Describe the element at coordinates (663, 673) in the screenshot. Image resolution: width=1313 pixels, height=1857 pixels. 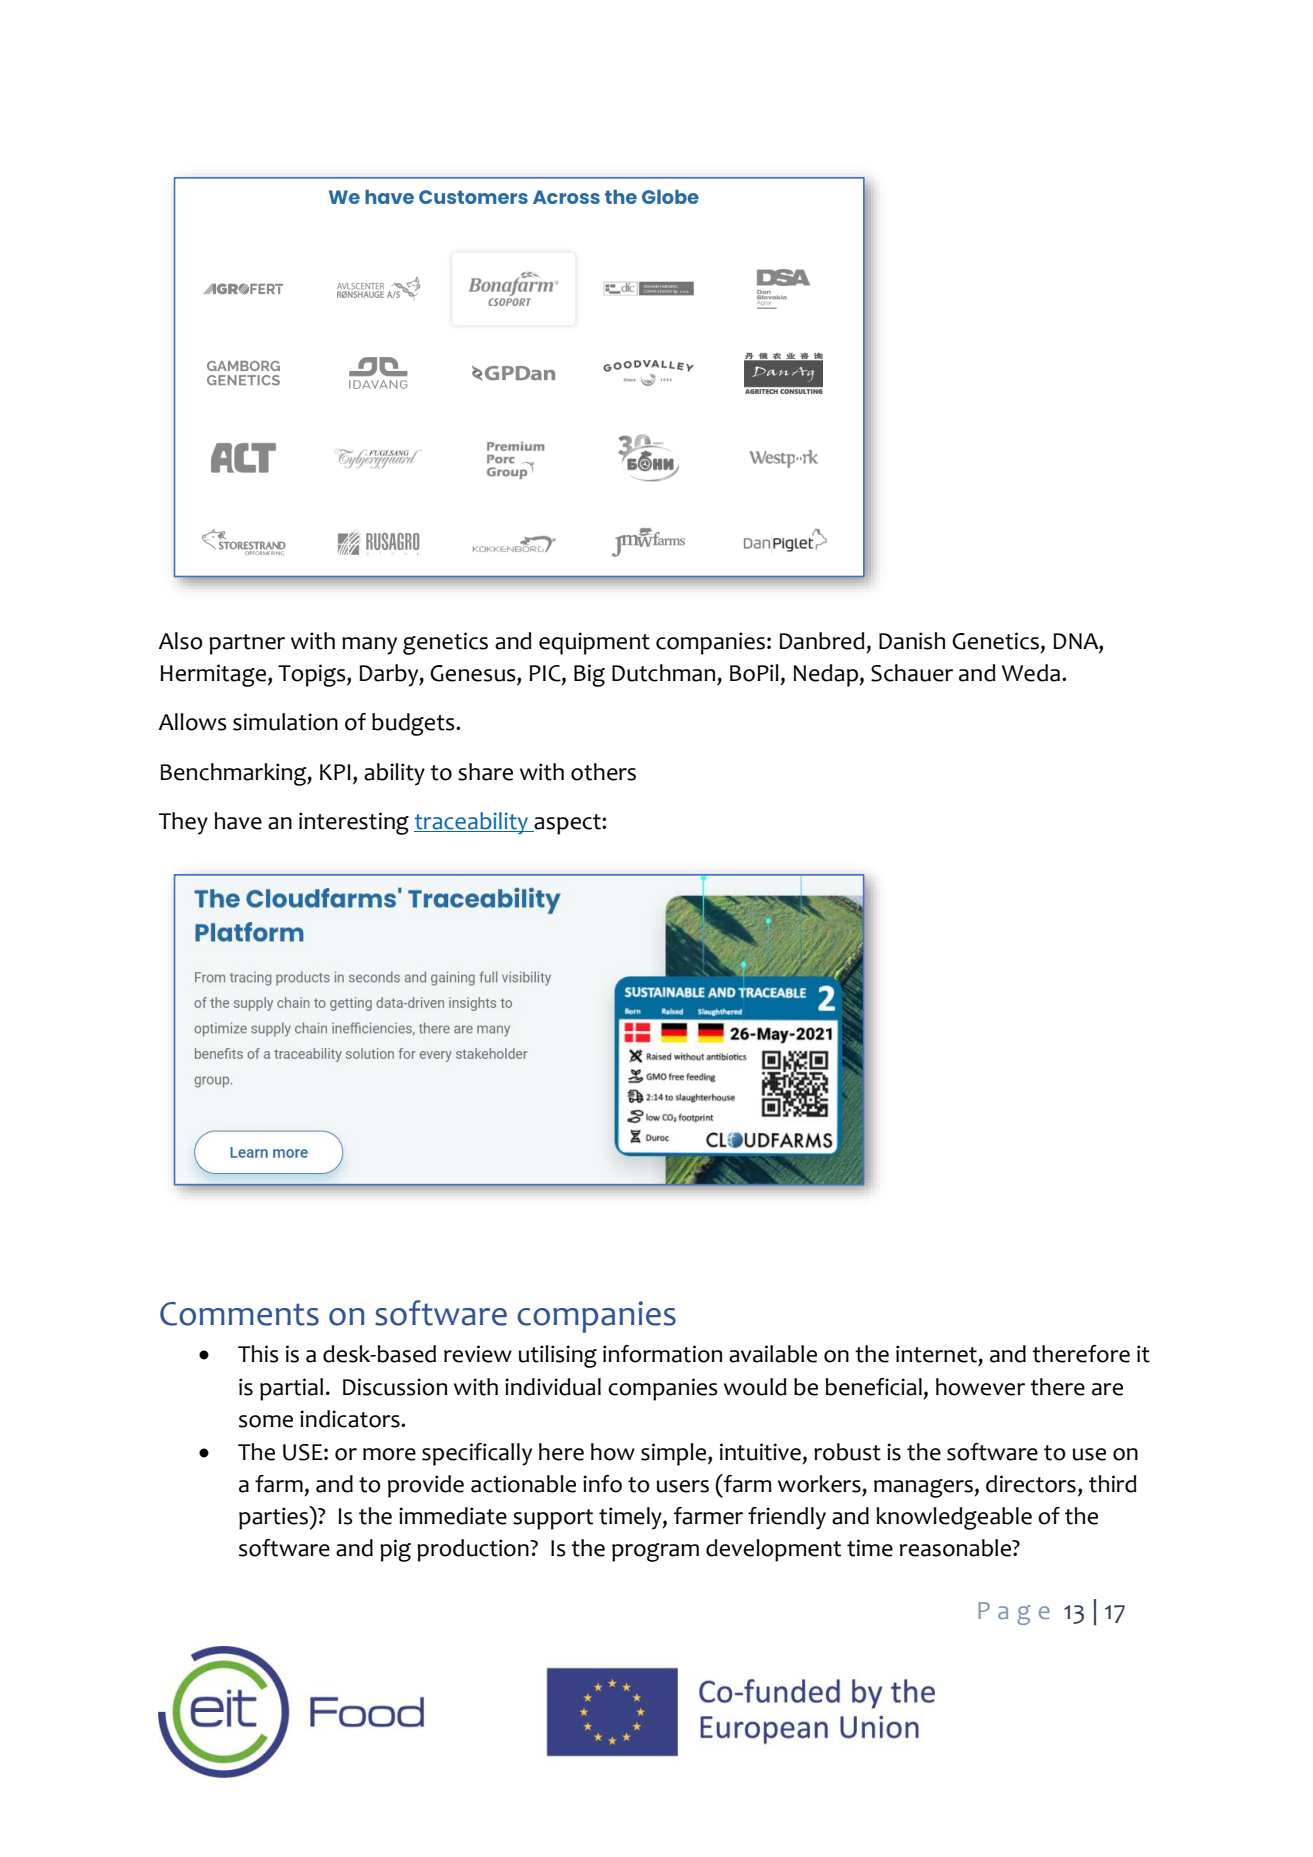
I see `Dutchman` at that location.
